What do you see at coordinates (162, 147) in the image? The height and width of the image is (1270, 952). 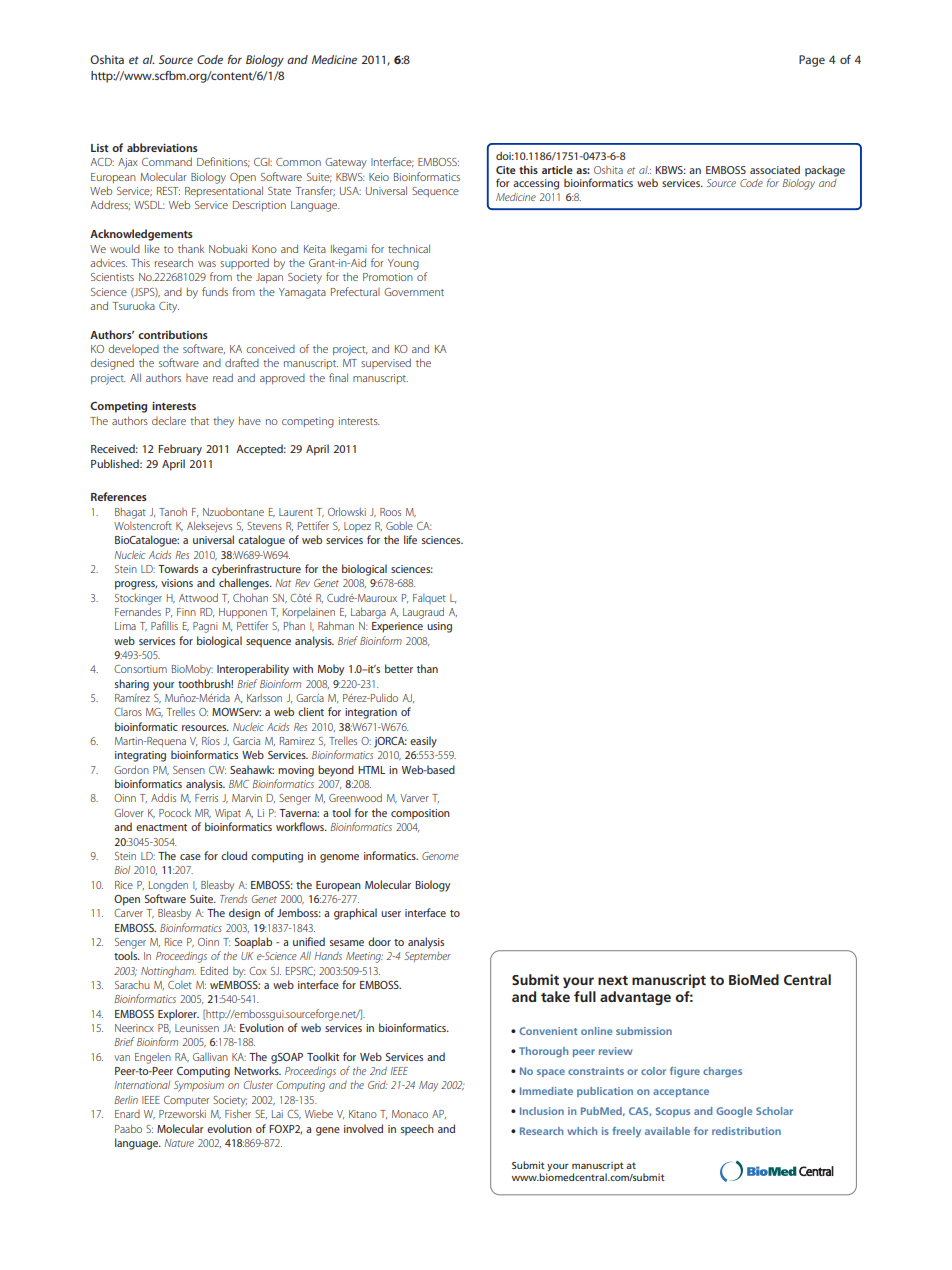 I see `abbreviations` at bounding box center [162, 147].
